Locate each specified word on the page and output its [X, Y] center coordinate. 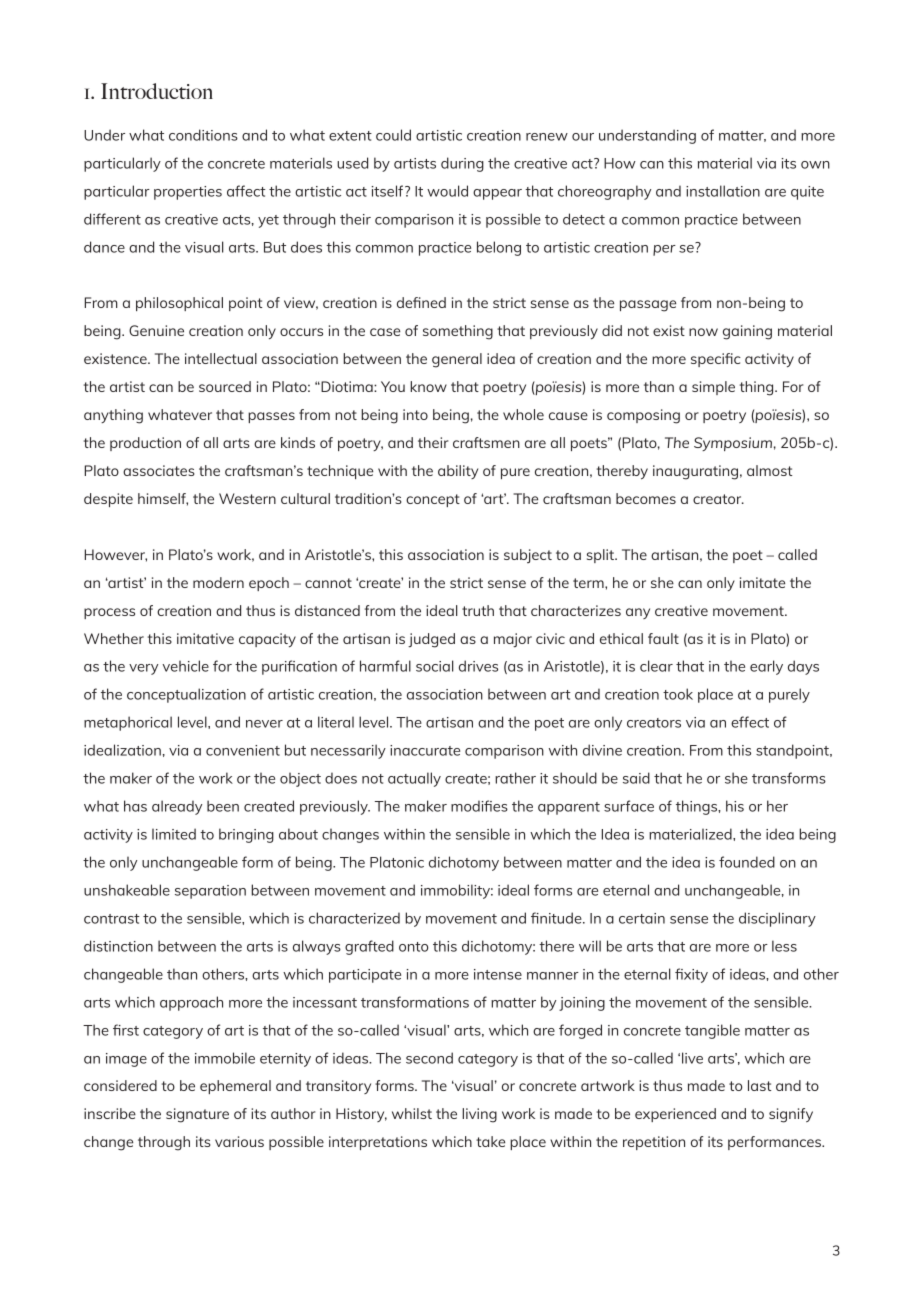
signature [197, 1115]
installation [723, 191]
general [457, 360]
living [479, 1115]
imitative [205, 638]
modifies [479, 806]
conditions [203, 135]
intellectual [221, 358]
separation [210, 892]
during [462, 164]
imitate [762, 582]
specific [716, 360]
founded [747, 862]
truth [478, 610]
